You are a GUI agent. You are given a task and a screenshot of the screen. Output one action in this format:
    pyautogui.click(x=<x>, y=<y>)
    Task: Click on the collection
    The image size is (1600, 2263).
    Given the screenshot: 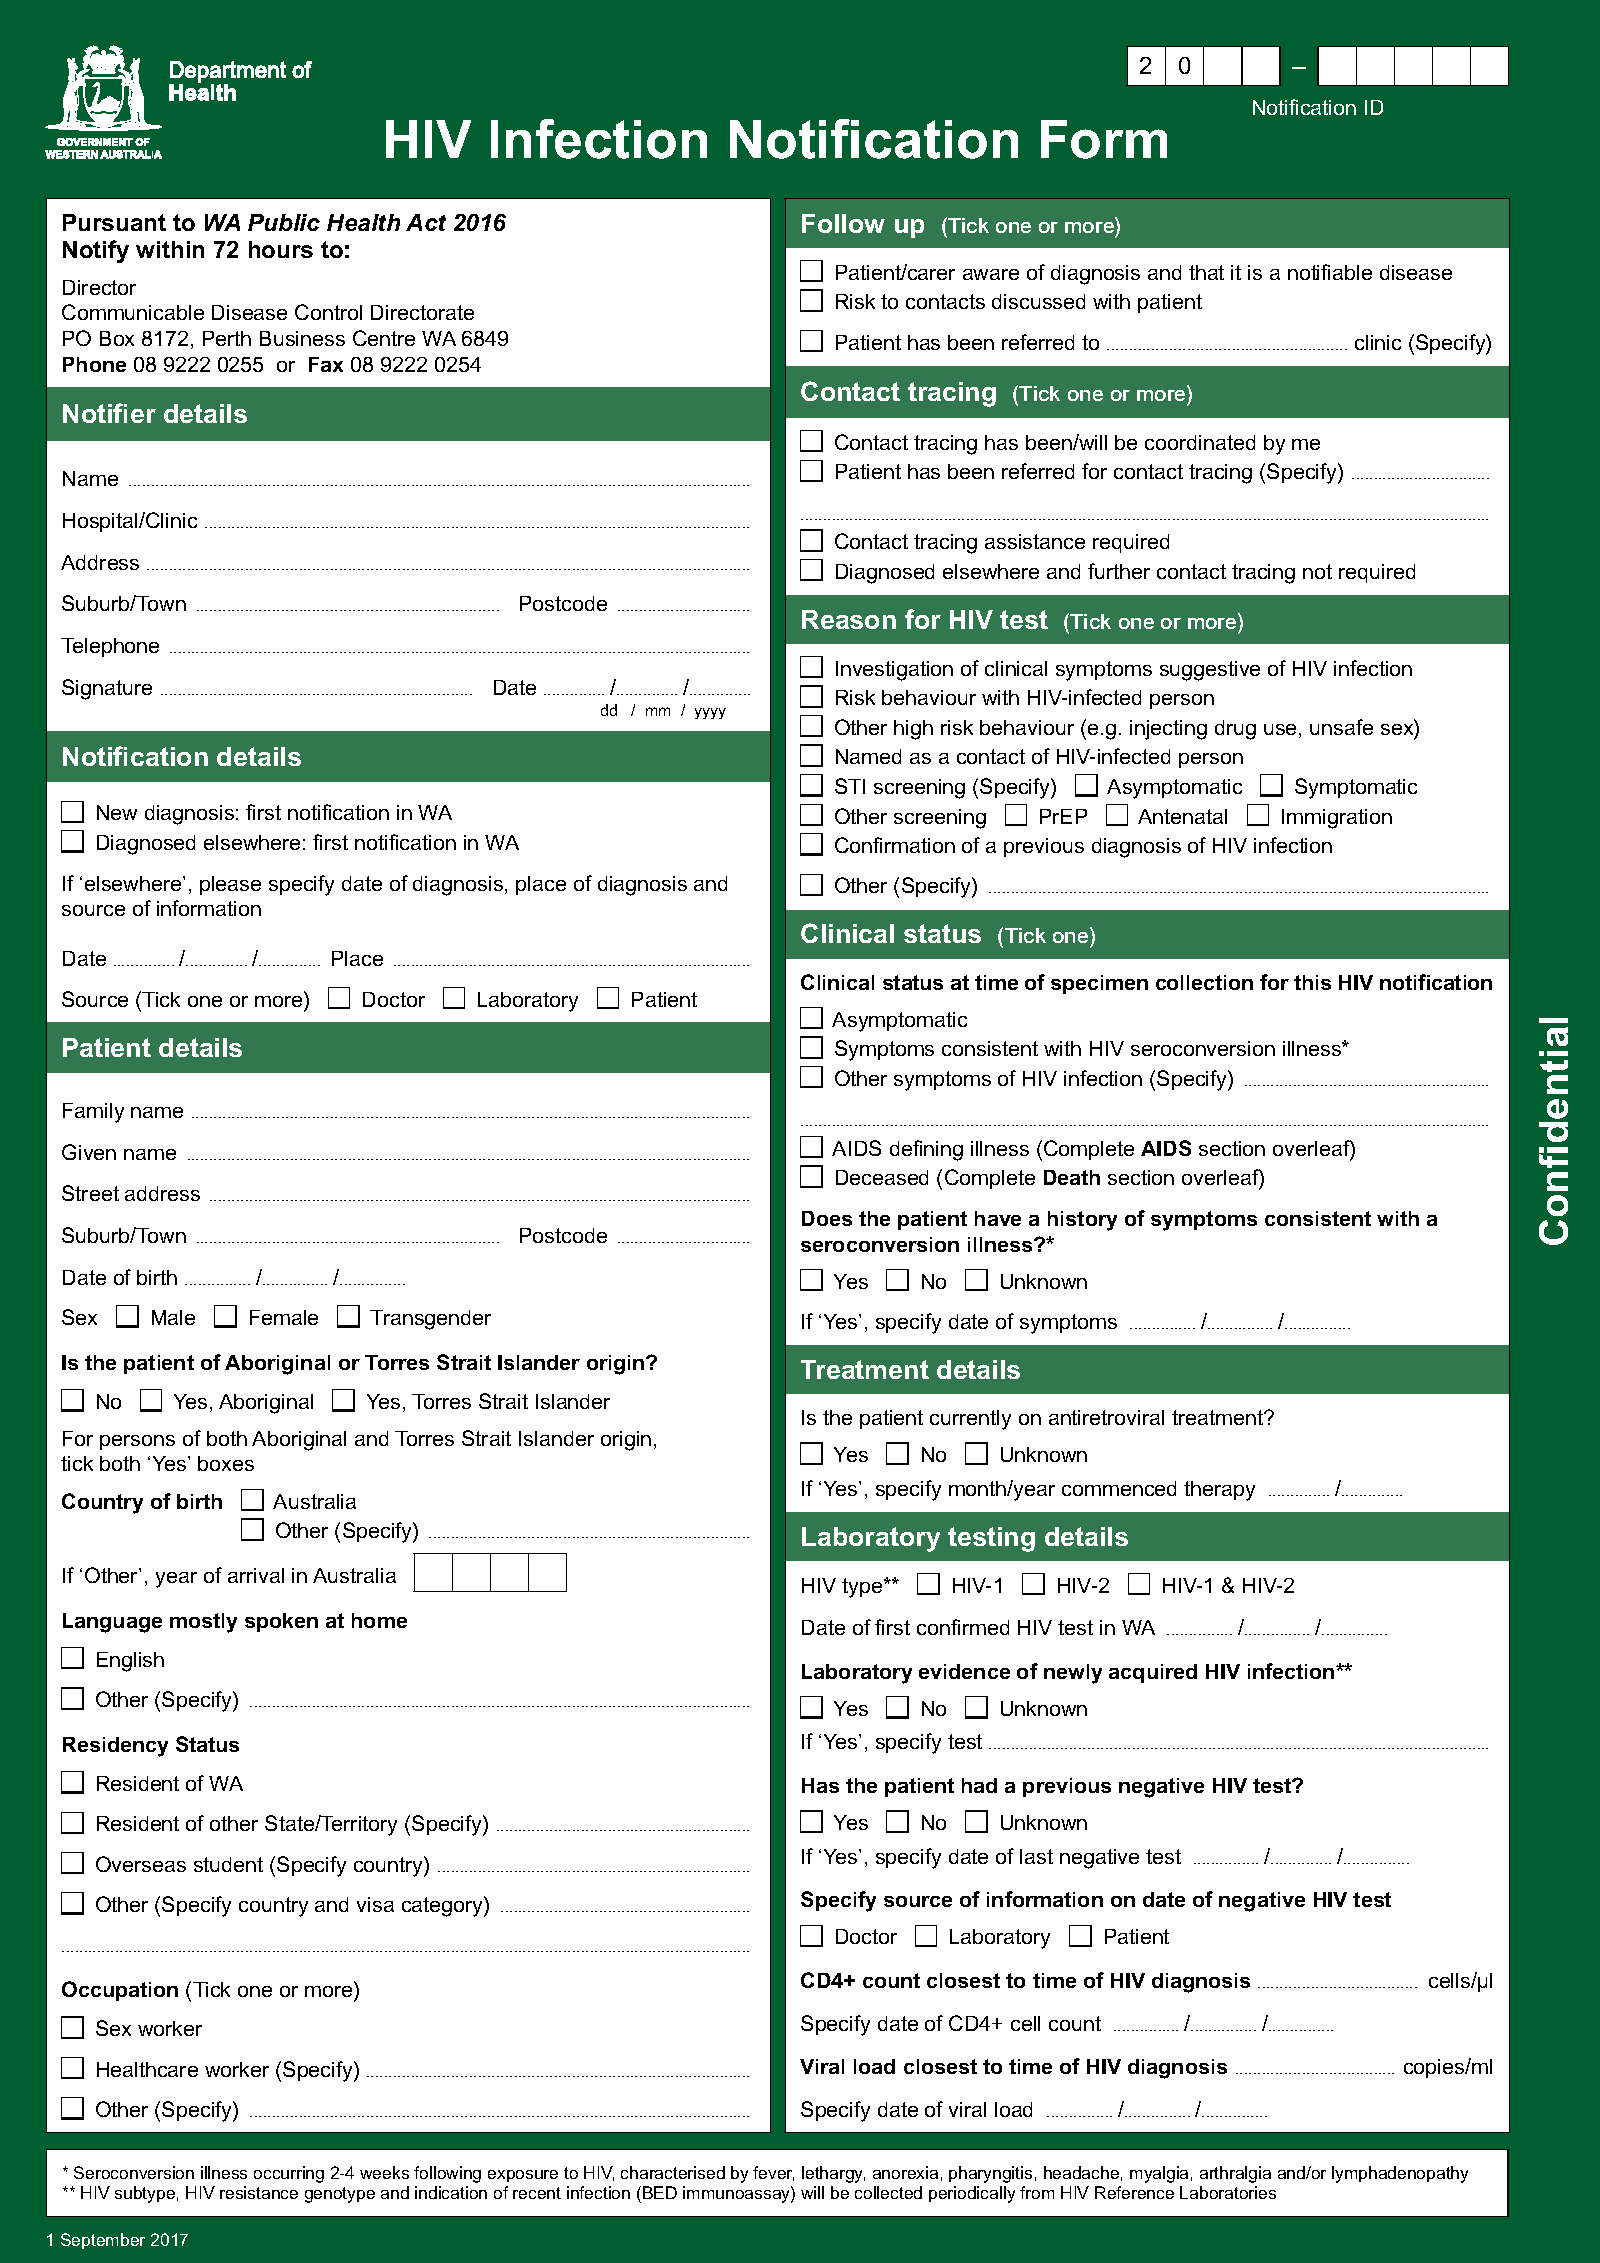 What is the action you would take?
    pyautogui.click(x=1204, y=982)
